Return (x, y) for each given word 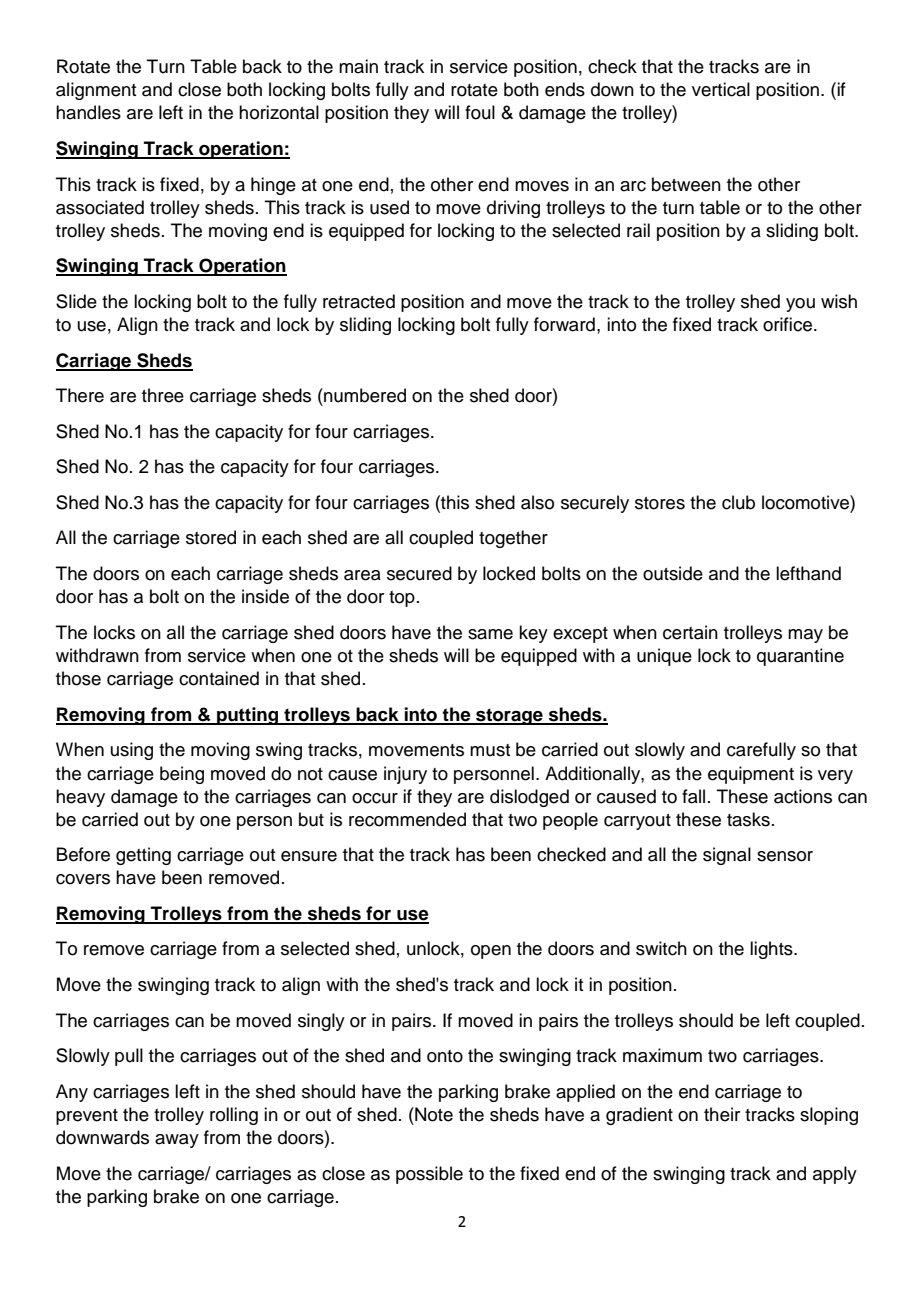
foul (480, 112)
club (738, 502)
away (177, 1141)
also (537, 502)
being (182, 775)
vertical (721, 89)
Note (433, 1114)
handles (88, 112)
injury (405, 775)
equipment (751, 775)
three (163, 395)
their (722, 1114)
